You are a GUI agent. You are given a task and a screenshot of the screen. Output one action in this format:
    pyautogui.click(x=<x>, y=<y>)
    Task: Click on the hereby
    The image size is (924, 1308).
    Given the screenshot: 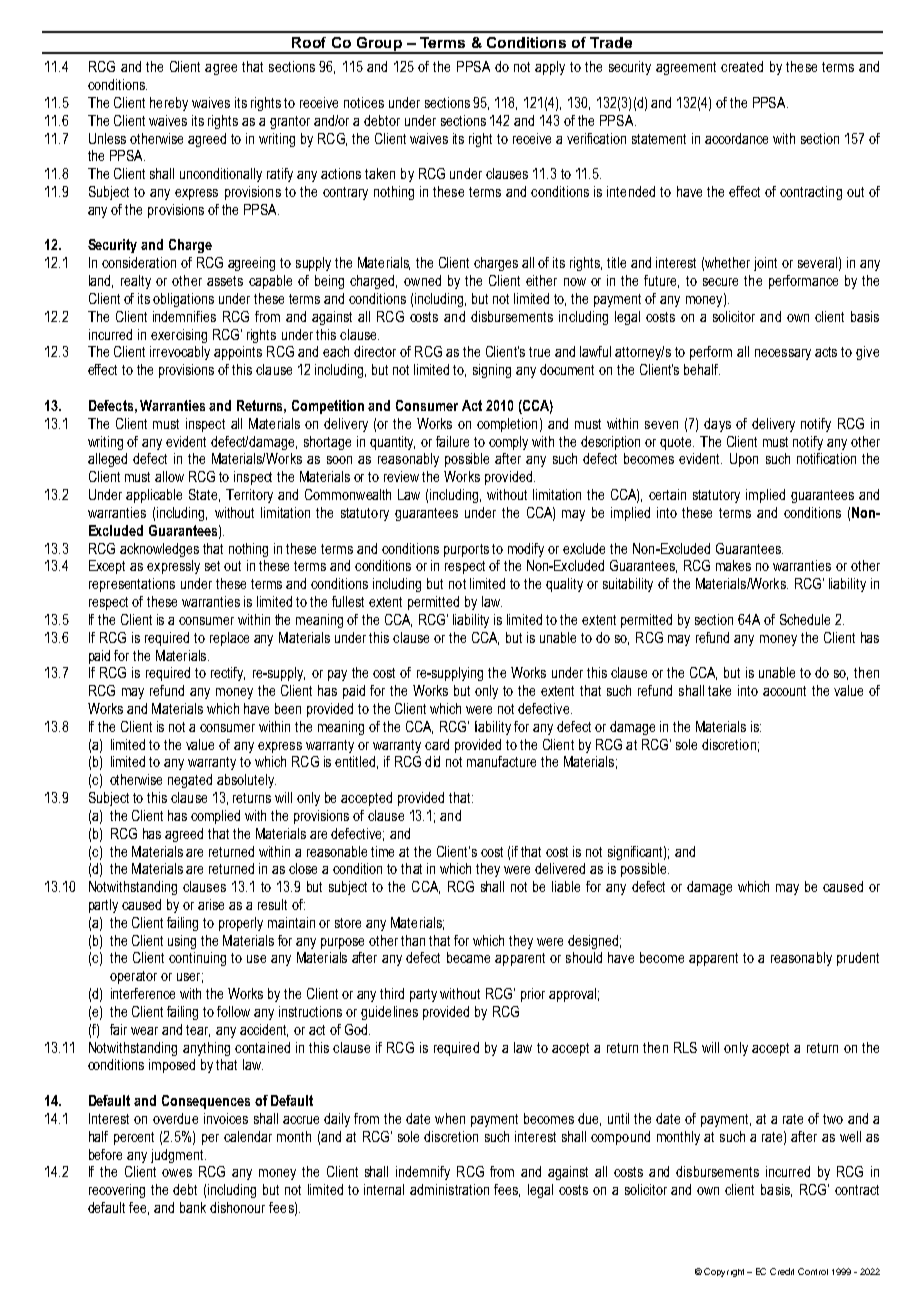 What is the action you would take?
    pyautogui.click(x=169, y=104)
